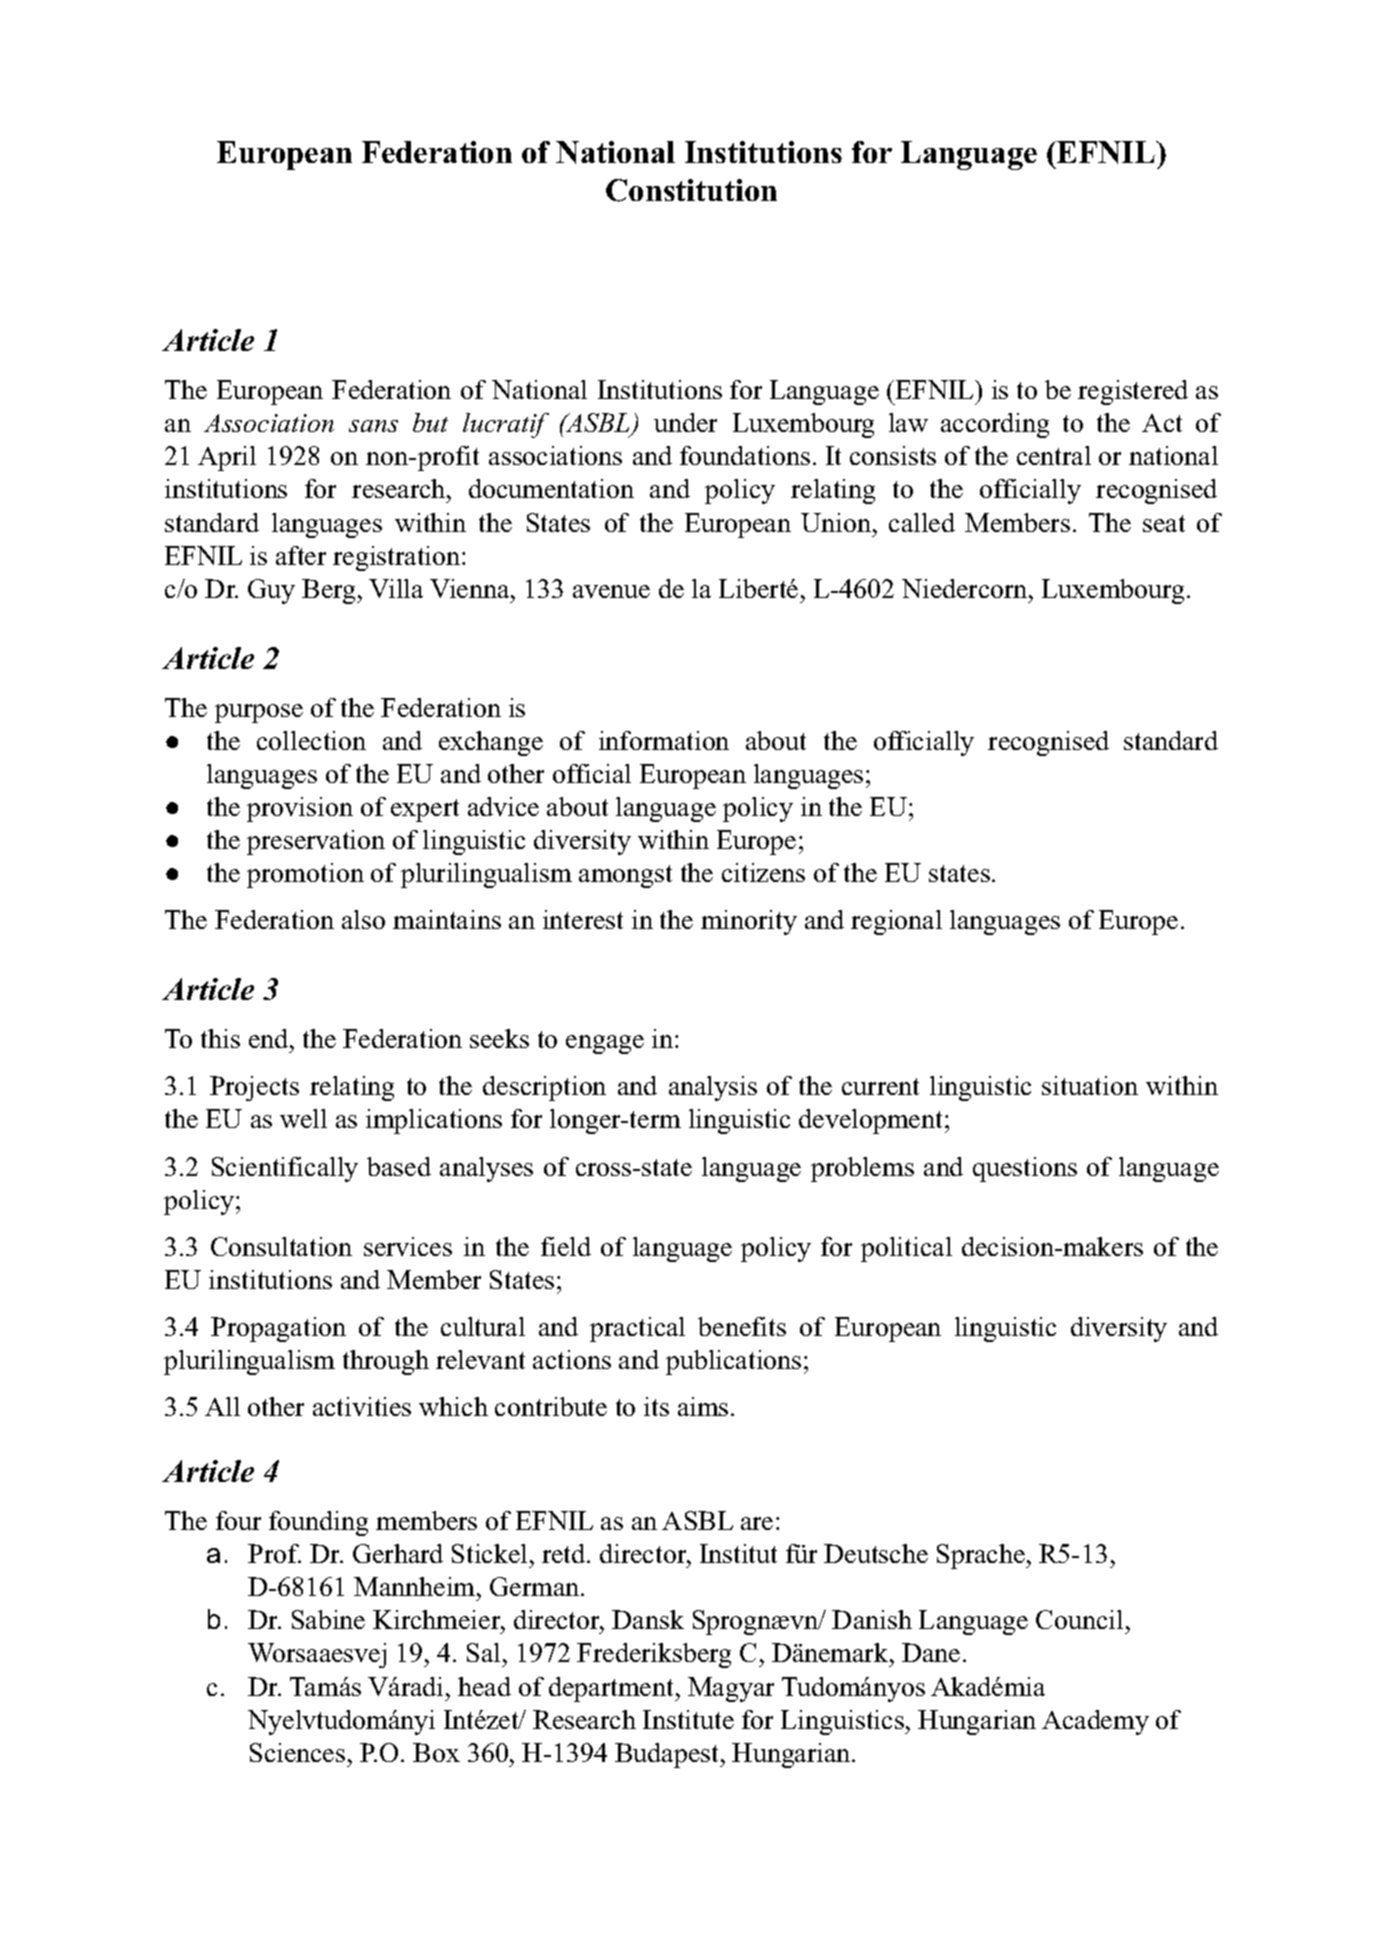 The height and width of the screenshot is (1959, 1386). I want to click on Constitution, so click(691, 190).
